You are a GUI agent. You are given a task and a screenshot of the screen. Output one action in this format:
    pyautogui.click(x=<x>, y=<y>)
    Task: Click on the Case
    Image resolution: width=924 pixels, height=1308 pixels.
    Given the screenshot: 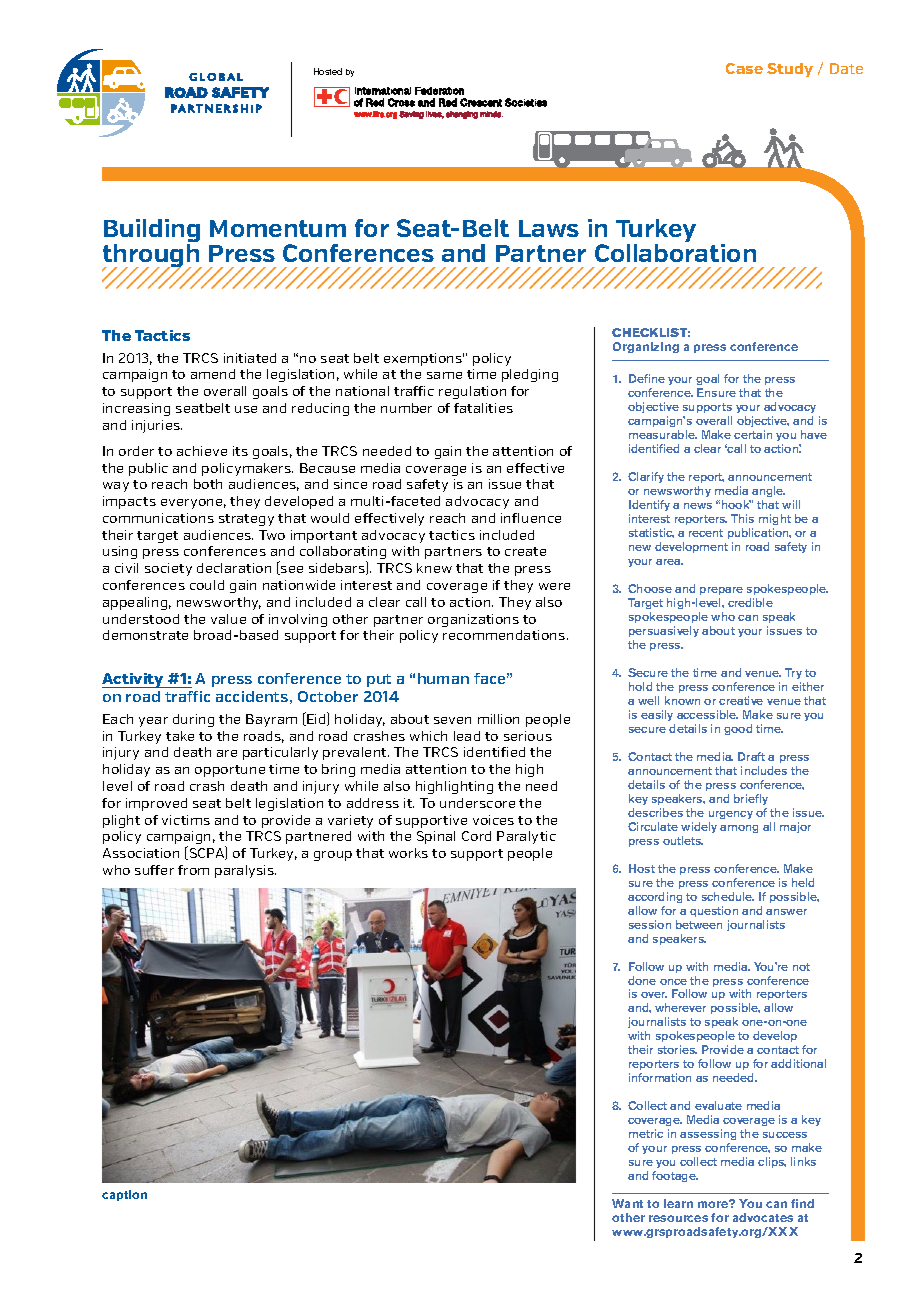 What is the action you would take?
    pyautogui.click(x=744, y=68)
